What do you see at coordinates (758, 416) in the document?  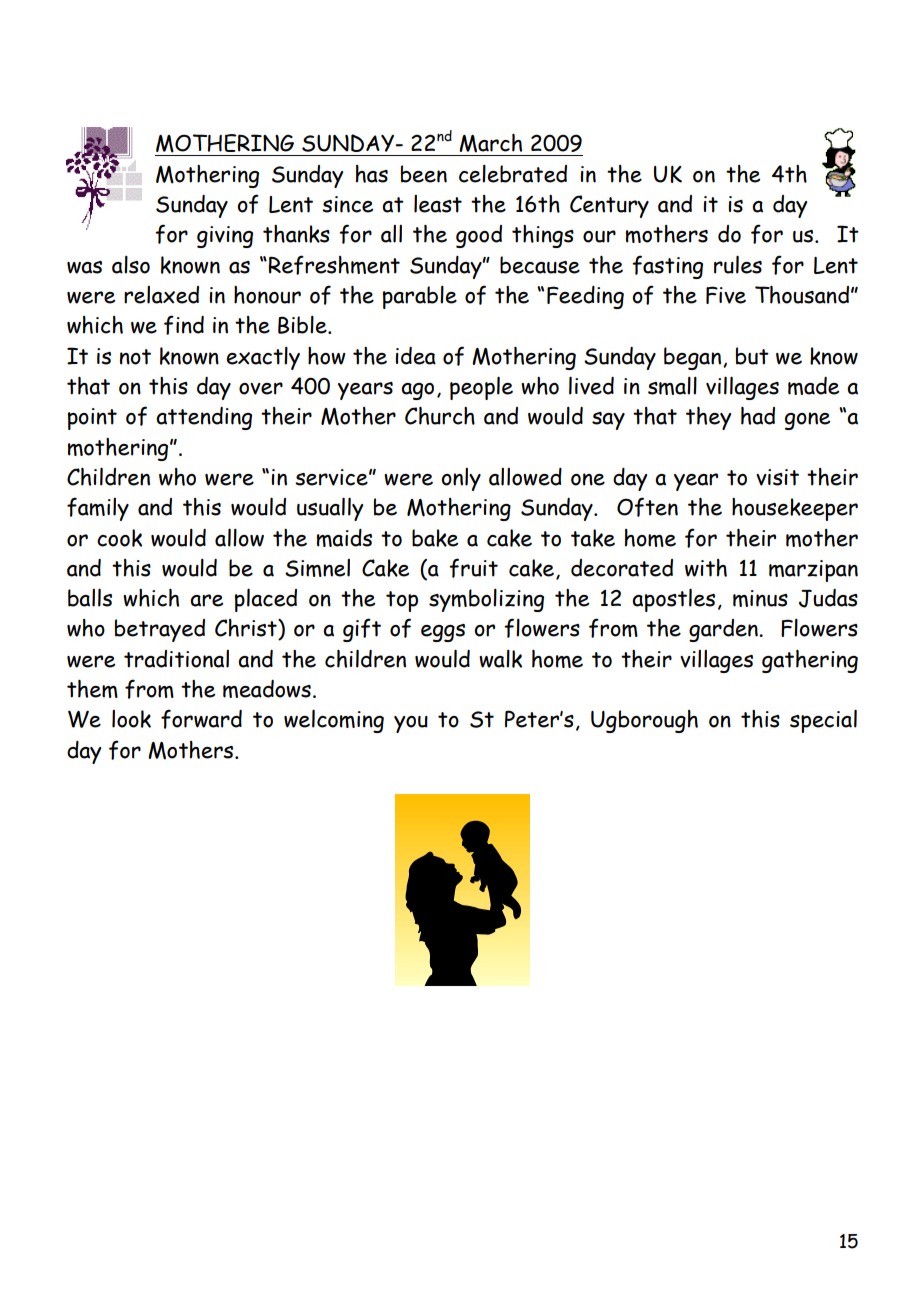 I see `had` at bounding box center [758, 416].
